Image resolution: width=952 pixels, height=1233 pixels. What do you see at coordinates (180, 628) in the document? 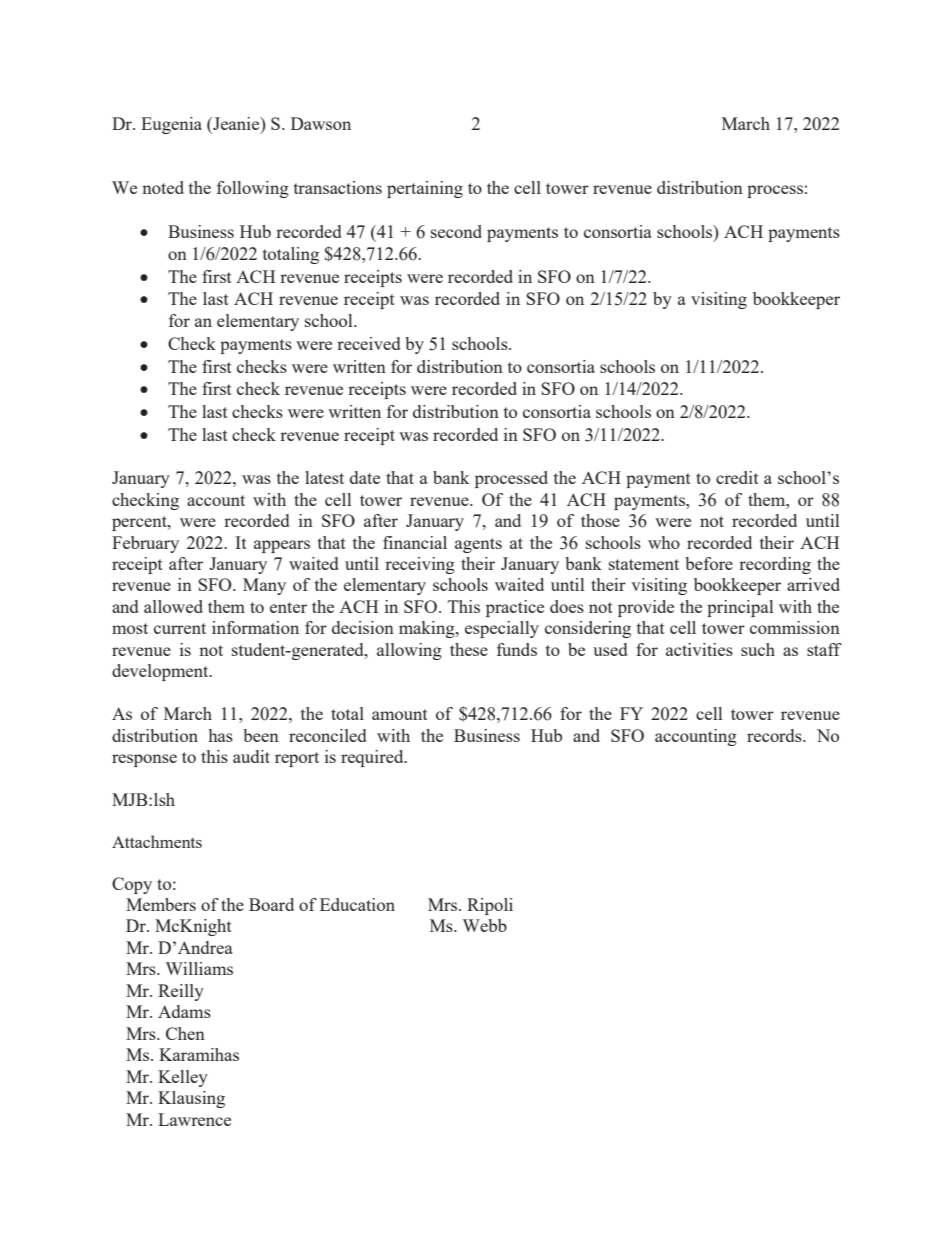
I see `current` at bounding box center [180, 628].
